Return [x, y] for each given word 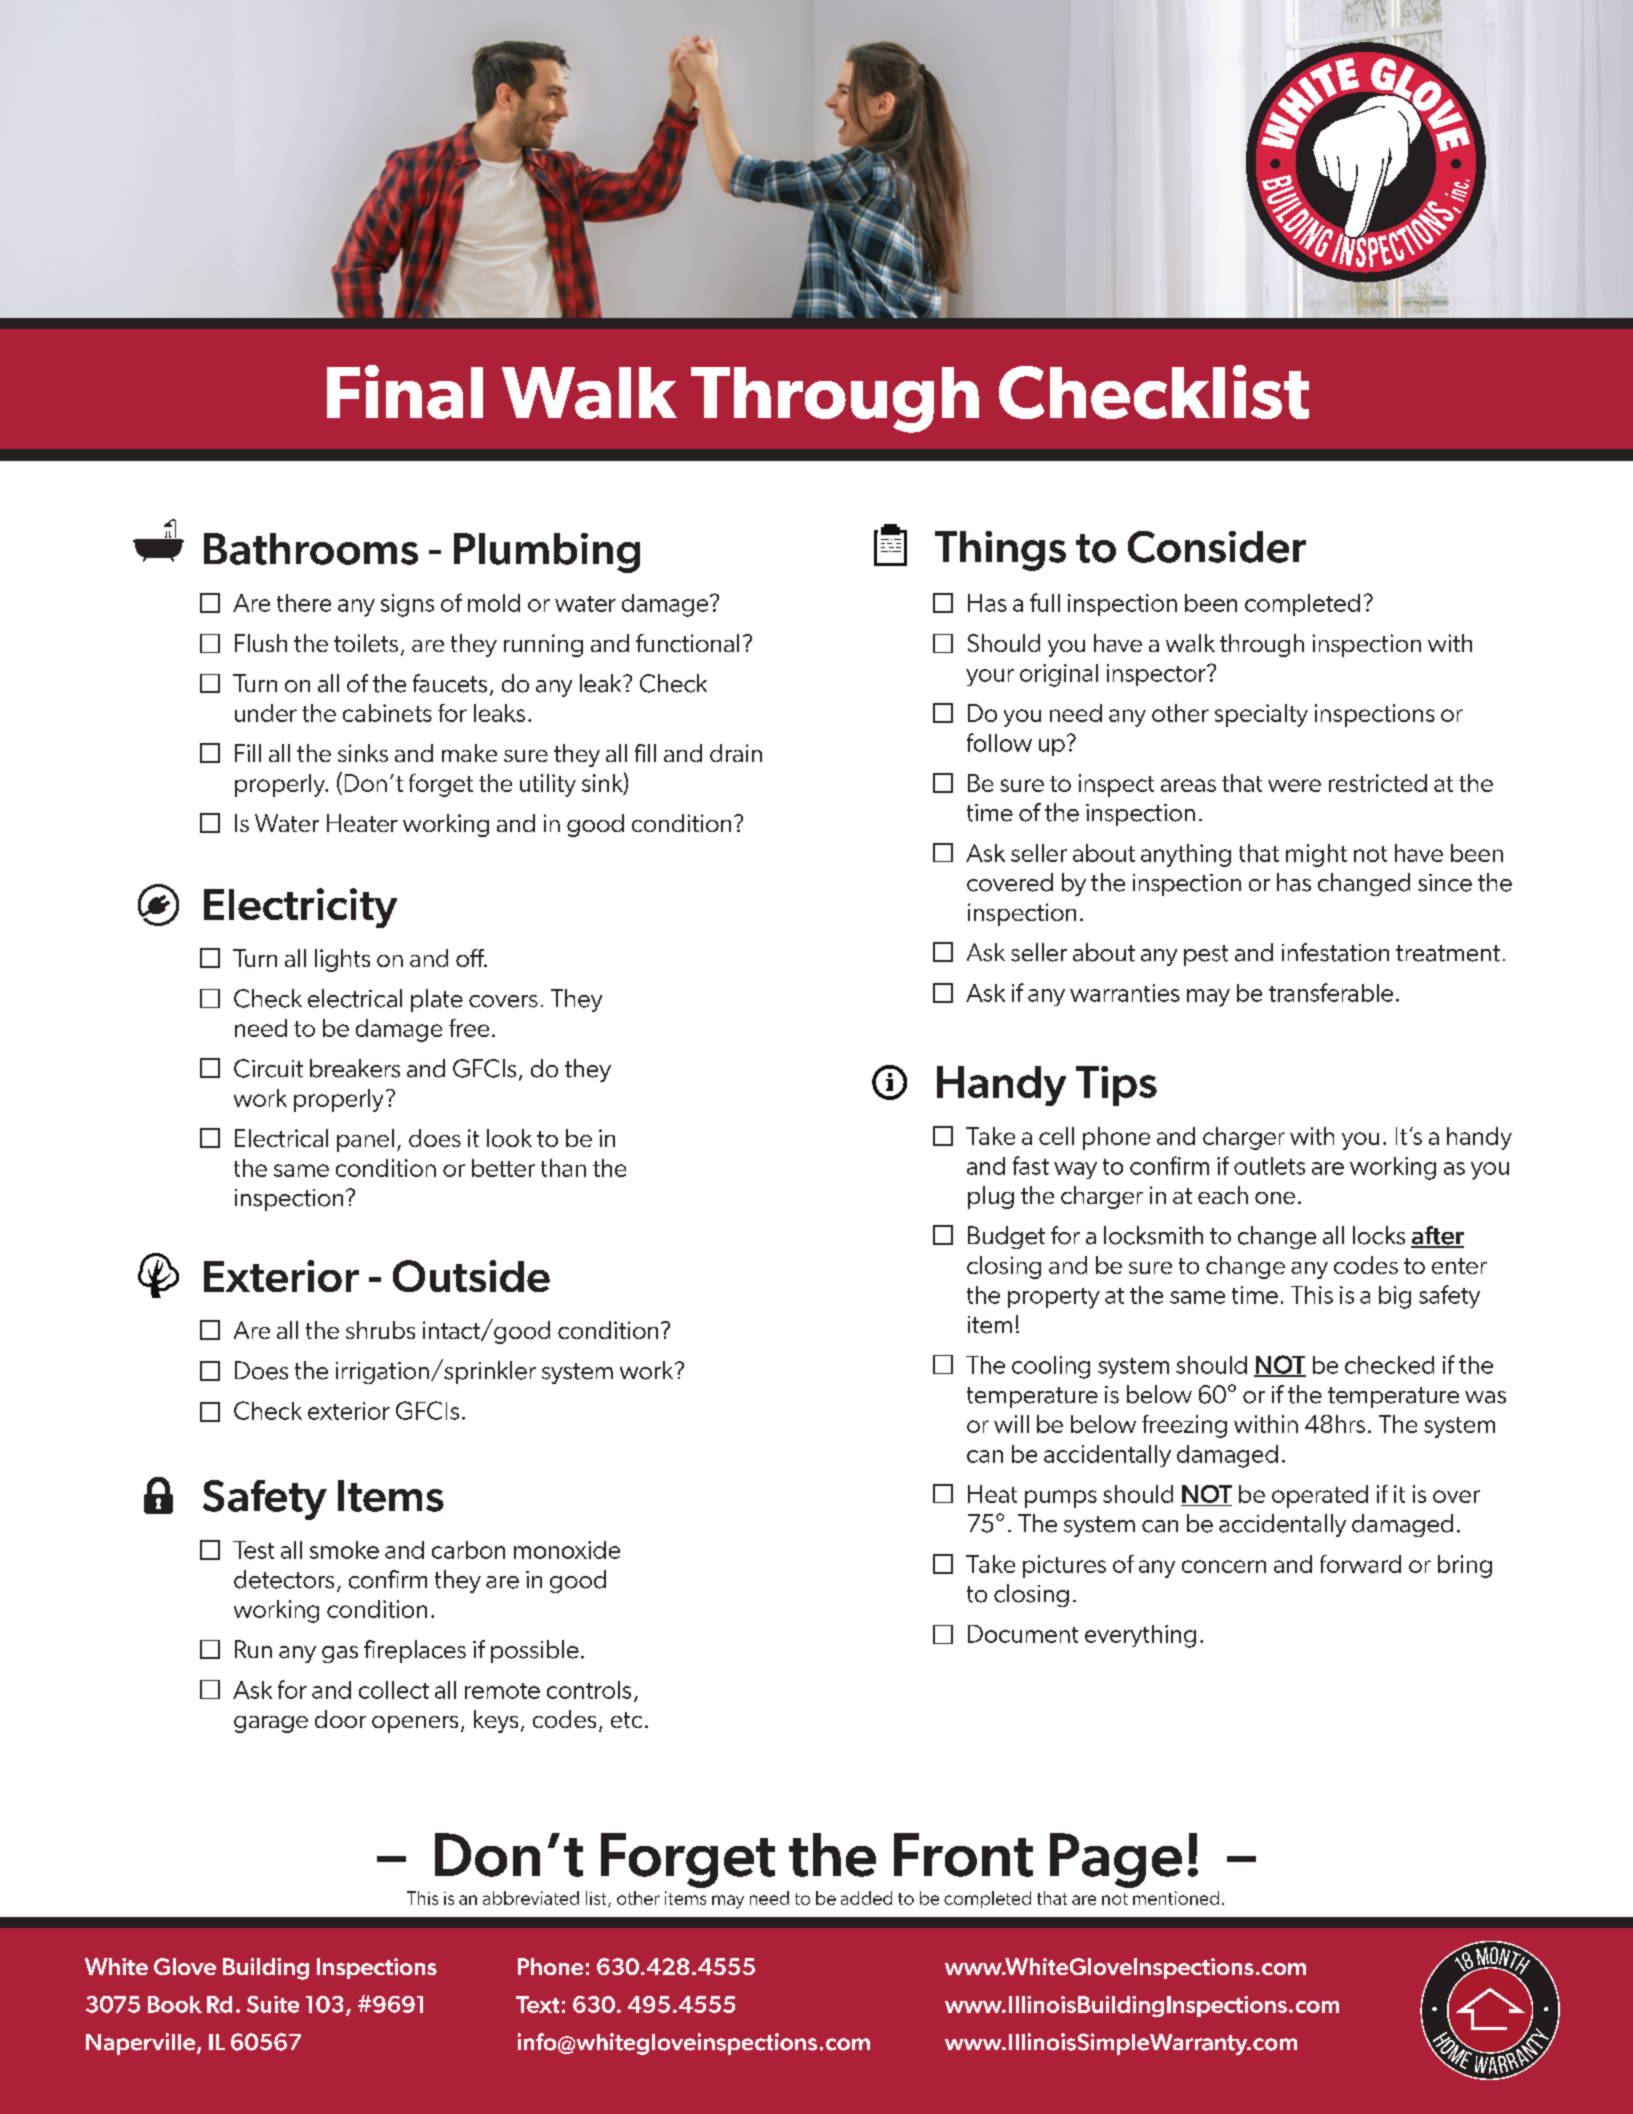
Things [1000, 551]
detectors [284, 1579]
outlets [1269, 1166]
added [866, 1898]
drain [736, 753]
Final [405, 392]
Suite [273, 2004]
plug [991, 1197]
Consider [1217, 547]
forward [1360, 1564]
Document [1023, 1634]
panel [365, 1140]
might [1316, 855]
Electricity [300, 908]
